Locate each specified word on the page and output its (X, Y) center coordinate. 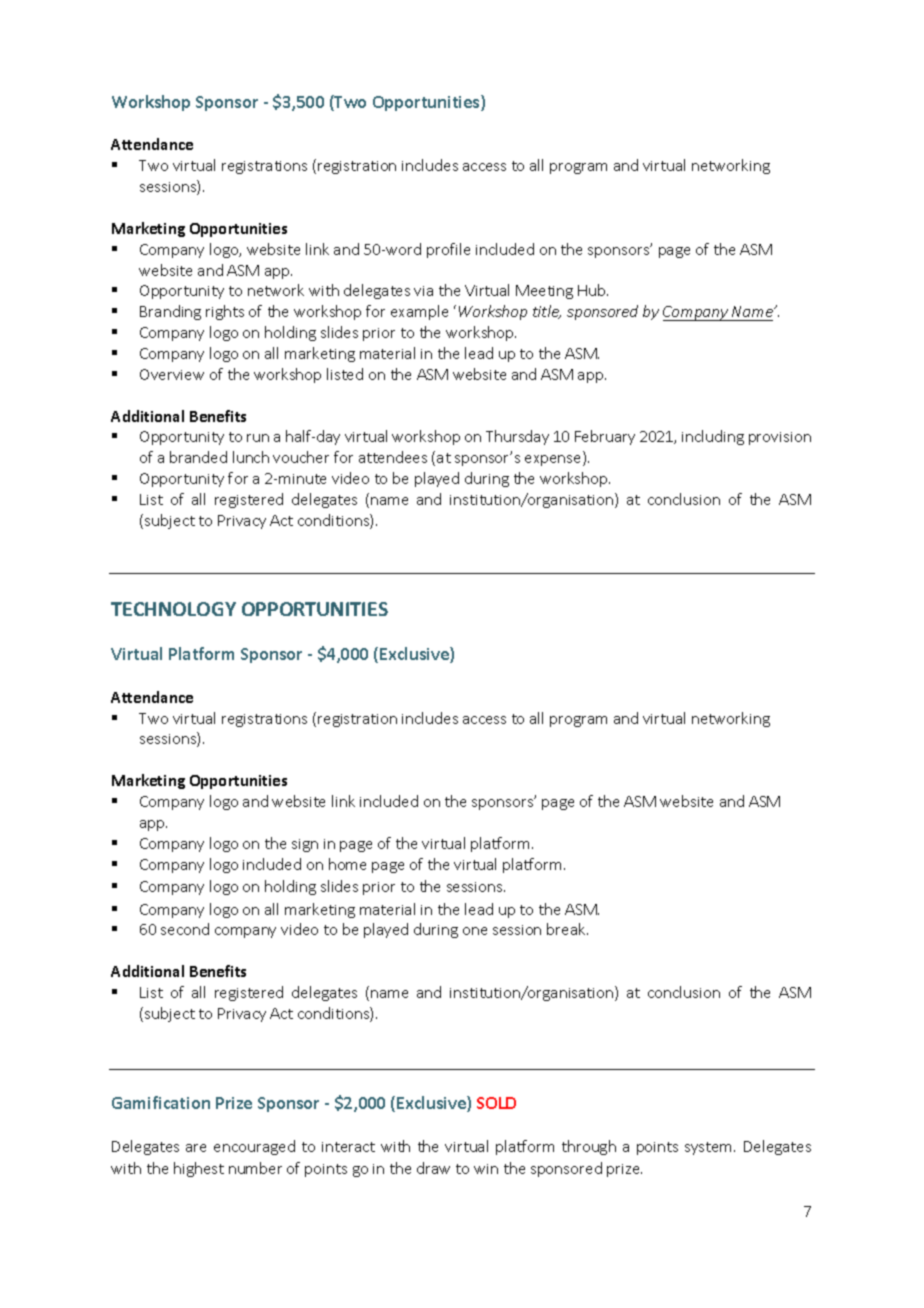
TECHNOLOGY (173, 609)
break (567, 929)
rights (225, 312)
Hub (593, 290)
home (347, 864)
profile (448, 250)
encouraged (254, 1147)
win (486, 1169)
